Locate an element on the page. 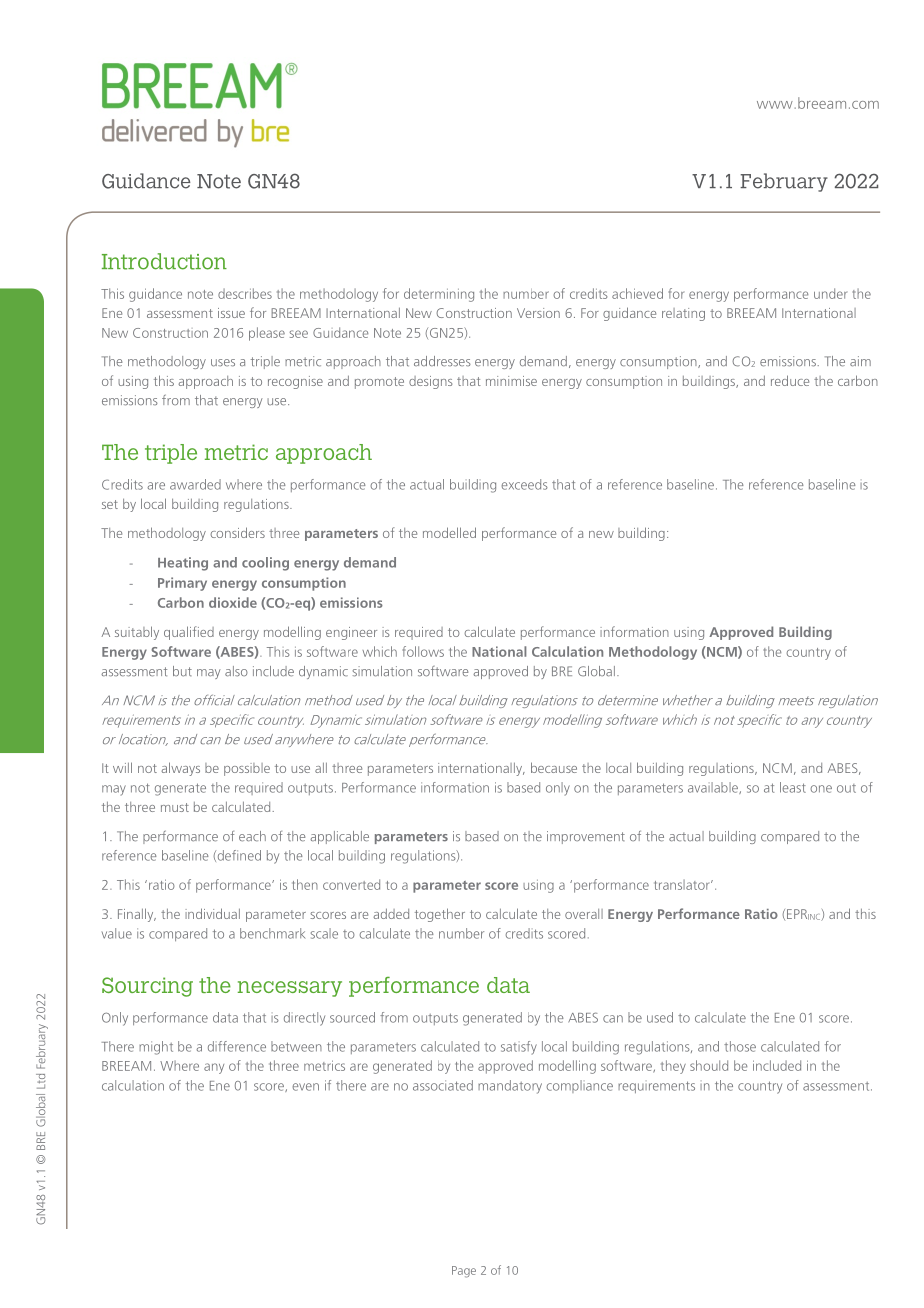 The width and height of the image is (924, 1308). modelled is located at coordinates (449, 532).
